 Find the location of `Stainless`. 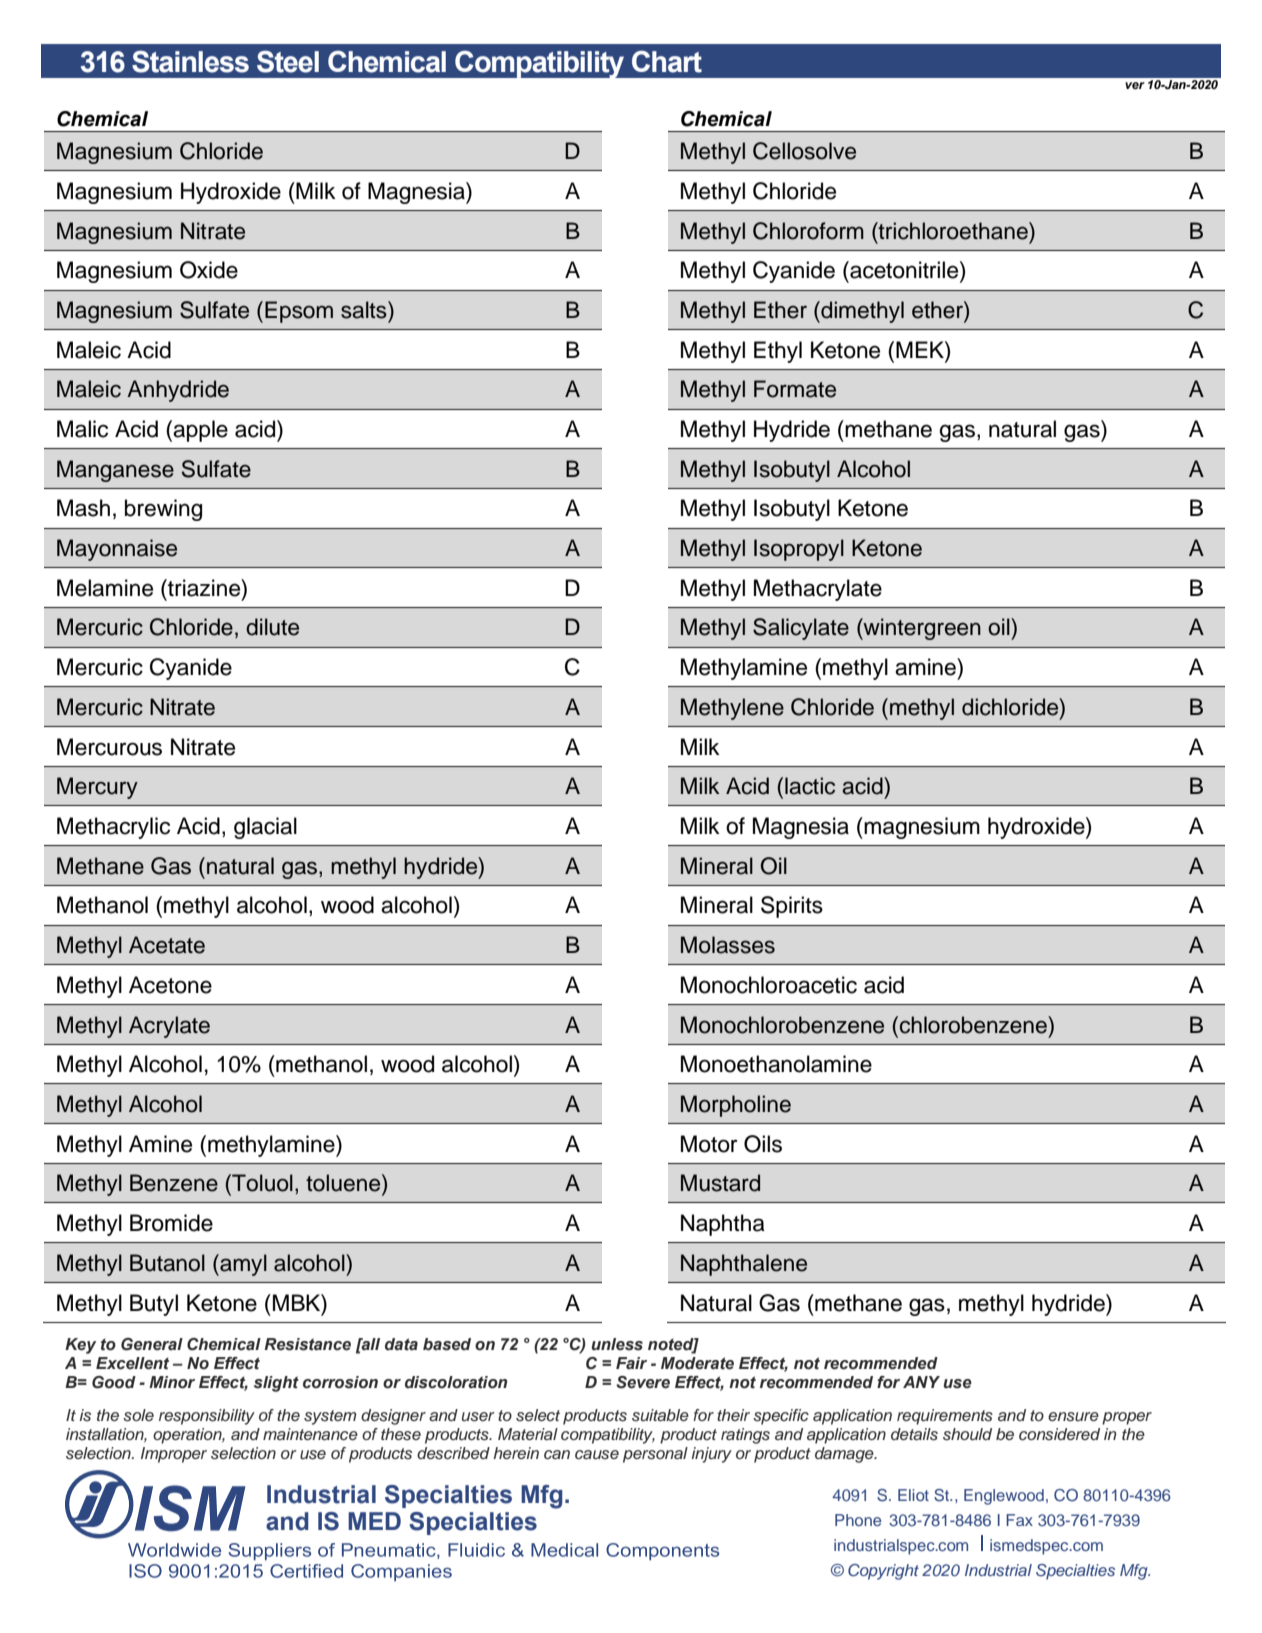

Stainless is located at coordinates (190, 61).
